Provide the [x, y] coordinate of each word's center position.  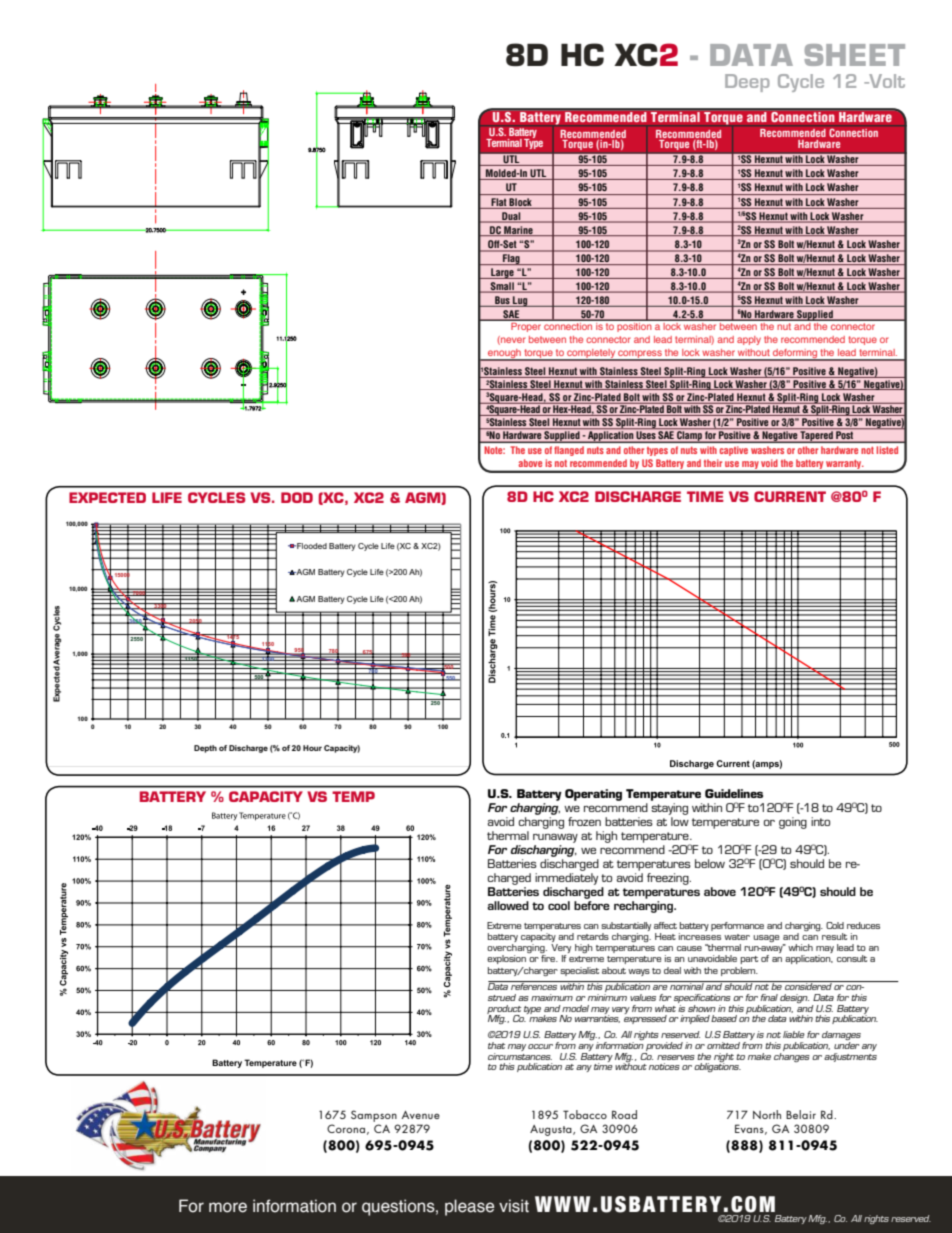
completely [591, 354]
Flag [511, 258]
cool [559, 905]
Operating [593, 795]
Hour [312, 748]
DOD [297, 497]
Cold [835, 925]
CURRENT [790, 496]
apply [749, 340]
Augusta [552, 1130]
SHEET [855, 55]
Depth [205, 749]
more [228, 1207]
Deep [747, 83]
